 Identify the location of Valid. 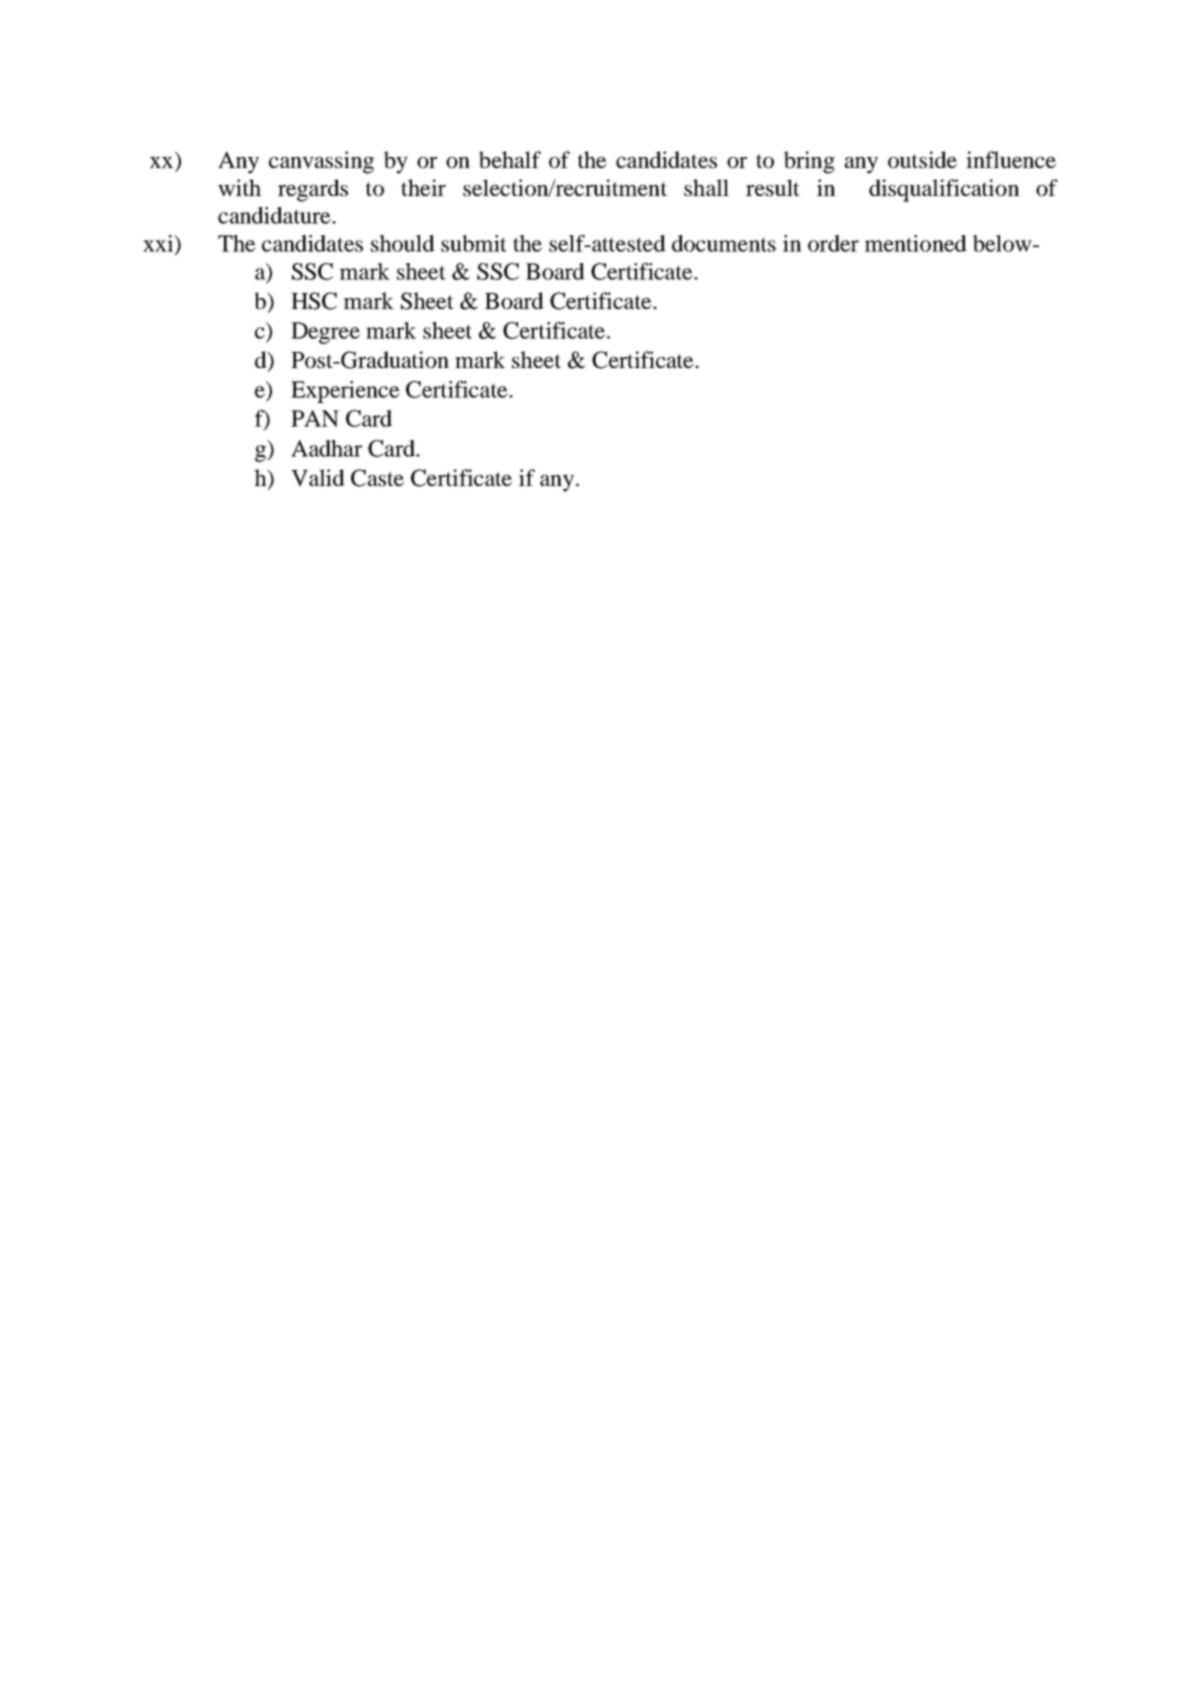
(318, 478).
